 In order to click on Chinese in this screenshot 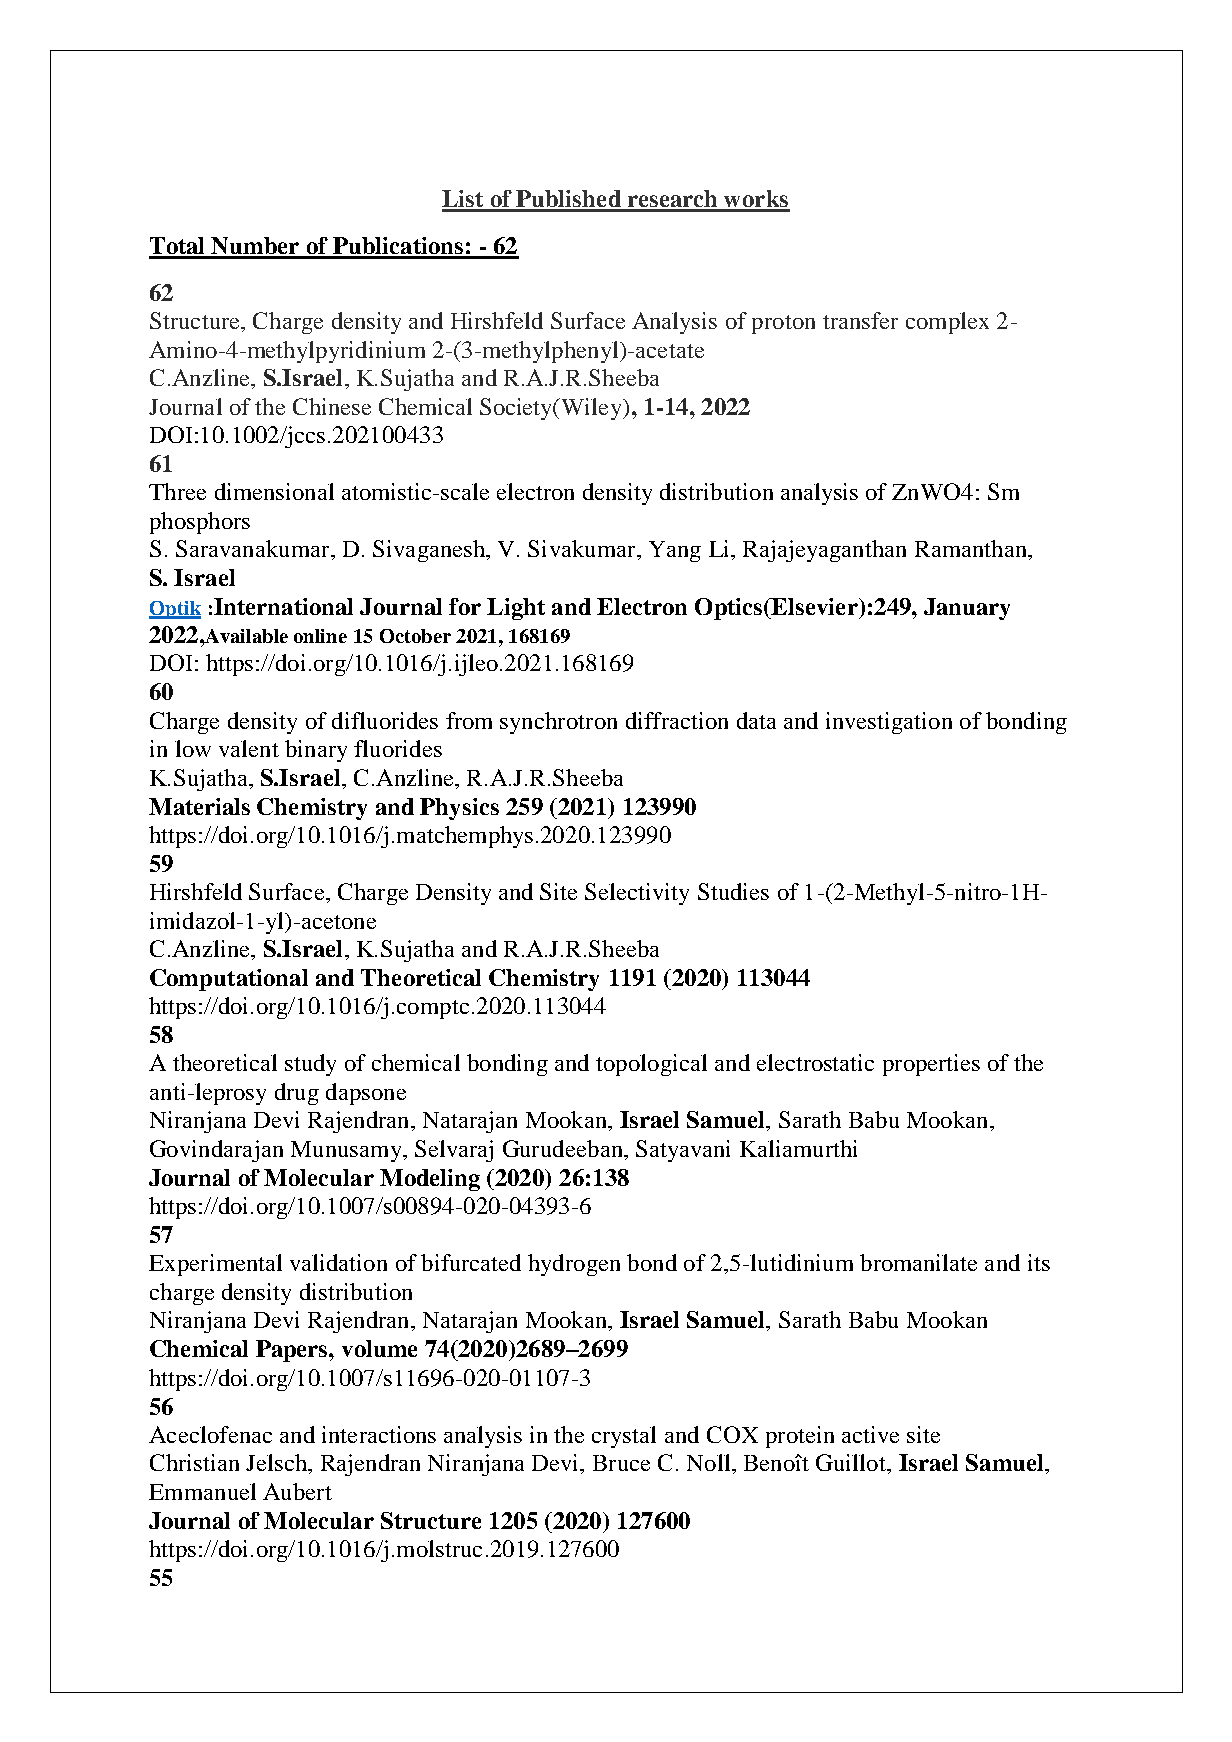, I will do `click(332, 406)`.
